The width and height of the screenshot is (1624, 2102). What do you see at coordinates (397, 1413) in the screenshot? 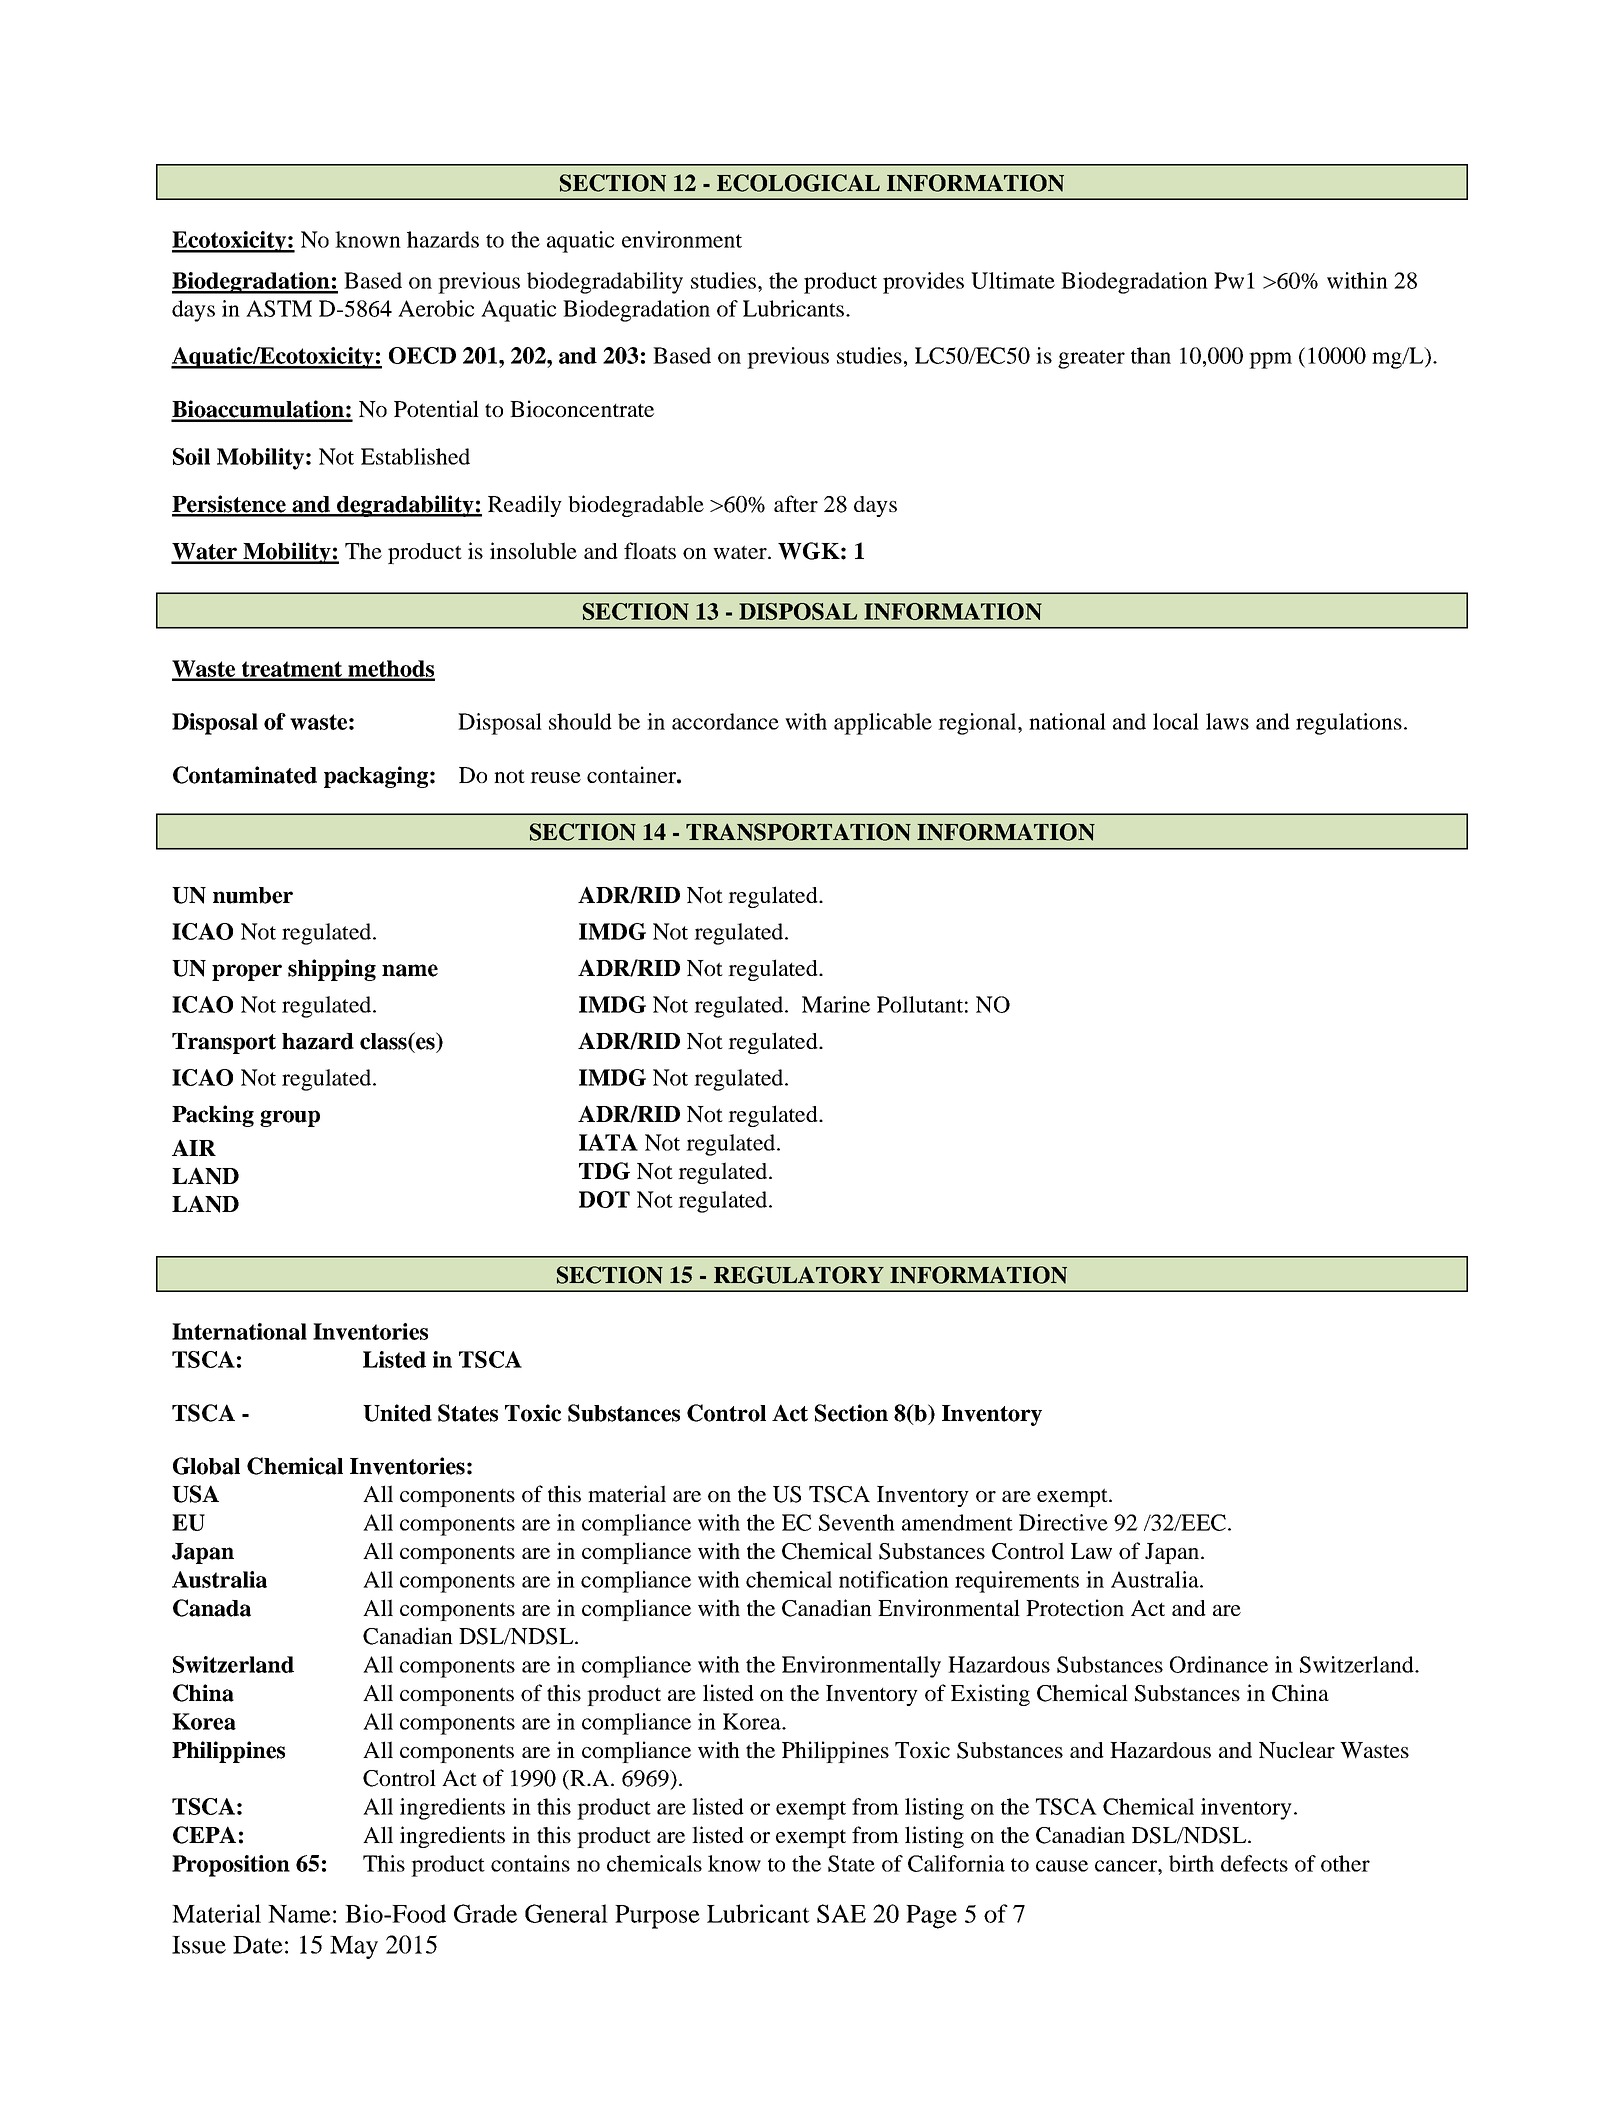
I see `United` at bounding box center [397, 1413].
